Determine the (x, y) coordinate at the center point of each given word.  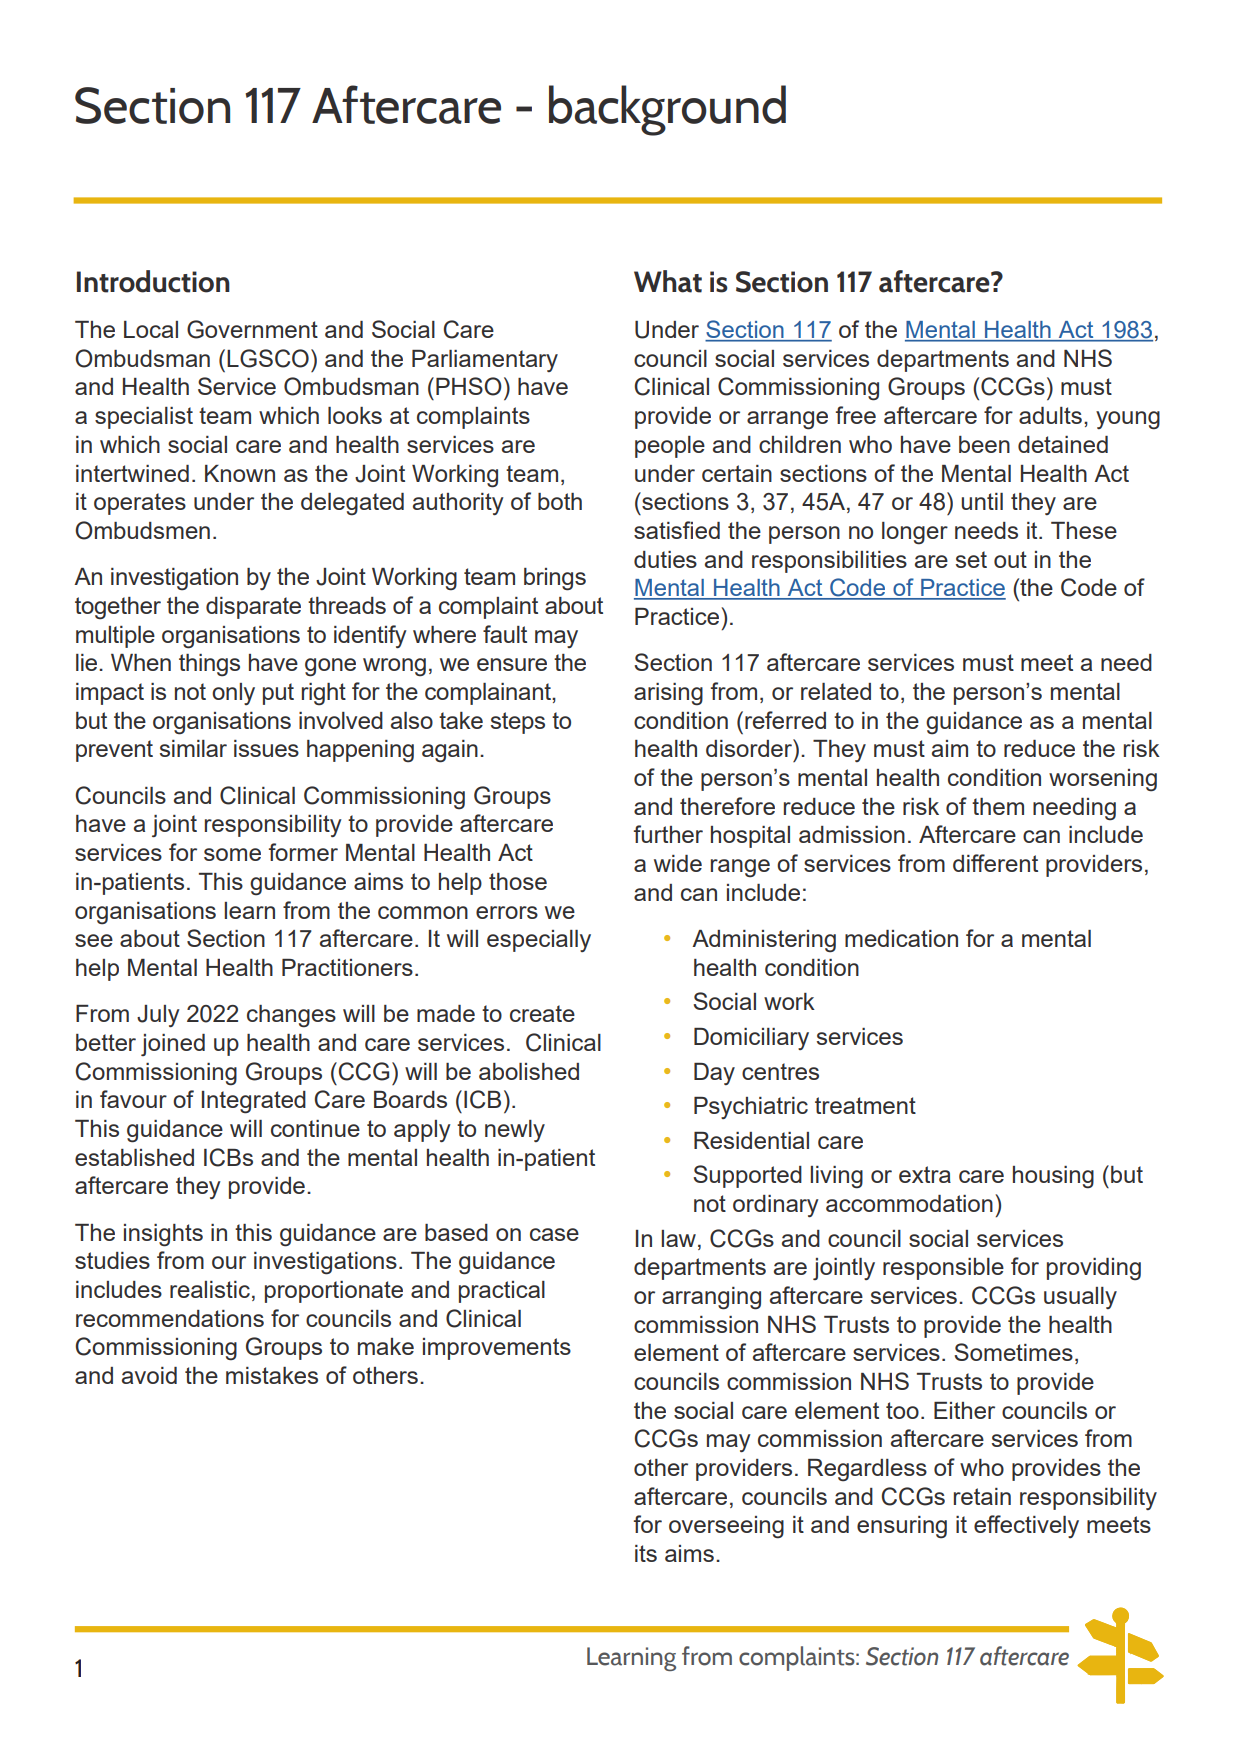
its (646, 1553)
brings (555, 579)
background (667, 110)
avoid (149, 1375)
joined (173, 1045)
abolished (529, 1071)
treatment (865, 1105)
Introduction (153, 281)
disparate (253, 608)
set (971, 559)
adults (1050, 415)
